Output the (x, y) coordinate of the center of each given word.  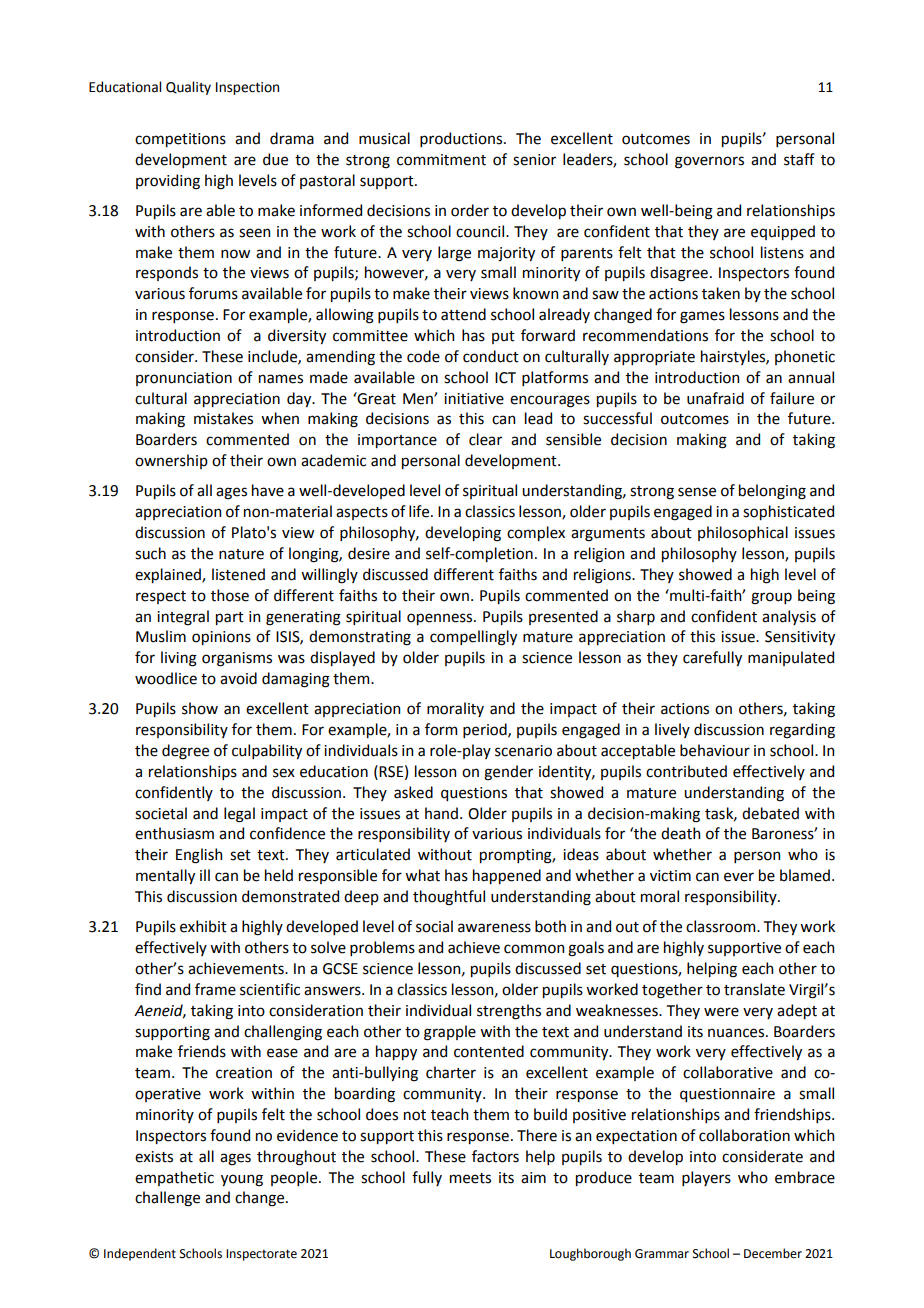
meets (470, 1178)
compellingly (473, 638)
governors (709, 162)
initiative (474, 399)
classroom (722, 926)
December (773, 1253)
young (242, 1180)
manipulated (791, 658)
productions (462, 139)
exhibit (203, 926)
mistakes (223, 418)
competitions (180, 140)
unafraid (715, 398)
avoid (238, 678)
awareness (494, 928)
